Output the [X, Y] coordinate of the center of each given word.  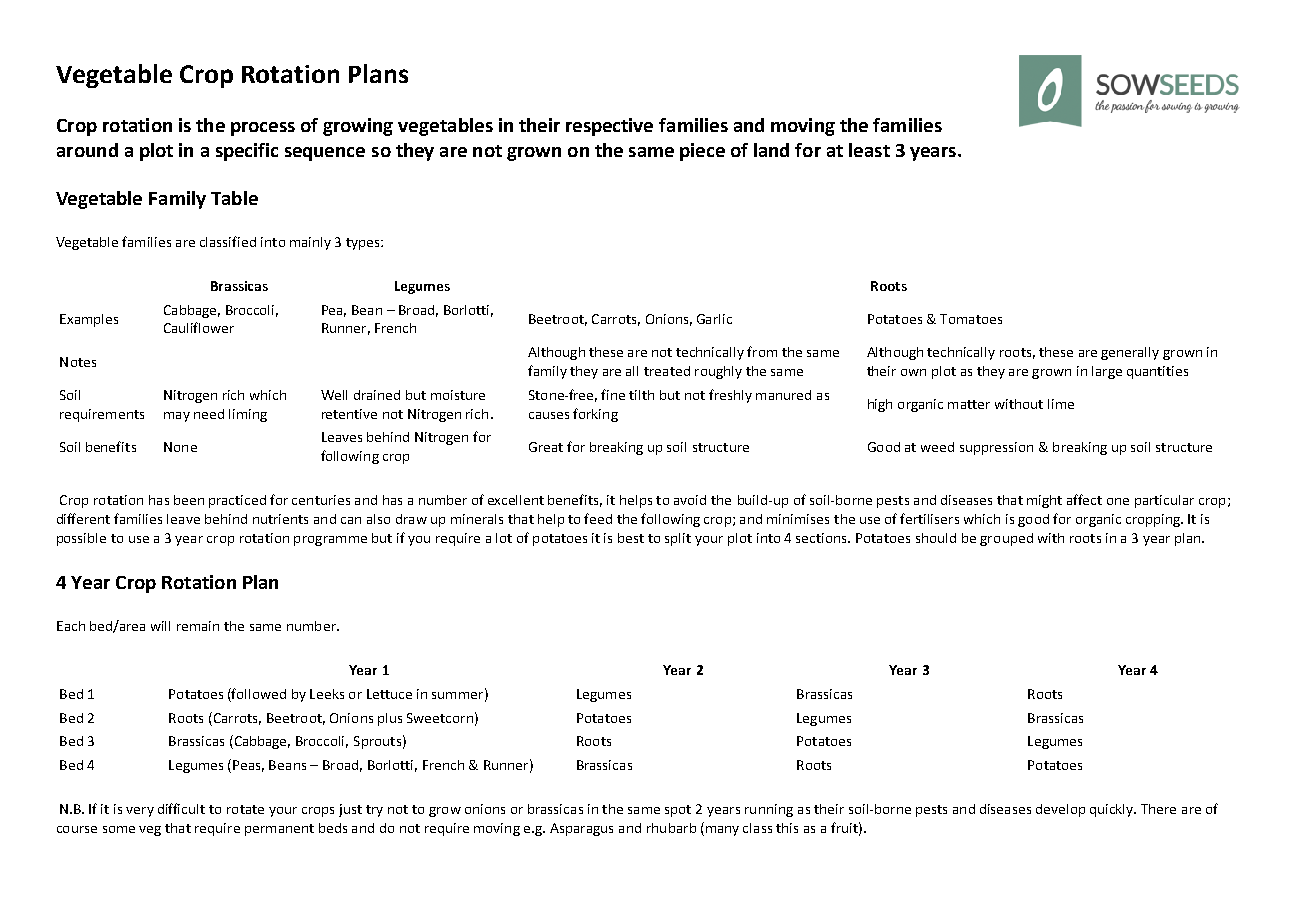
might [1044, 501]
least [869, 150]
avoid [690, 500]
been [189, 500]
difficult [181, 808]
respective [609, 127]
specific [247, 152]
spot [678, 811]
